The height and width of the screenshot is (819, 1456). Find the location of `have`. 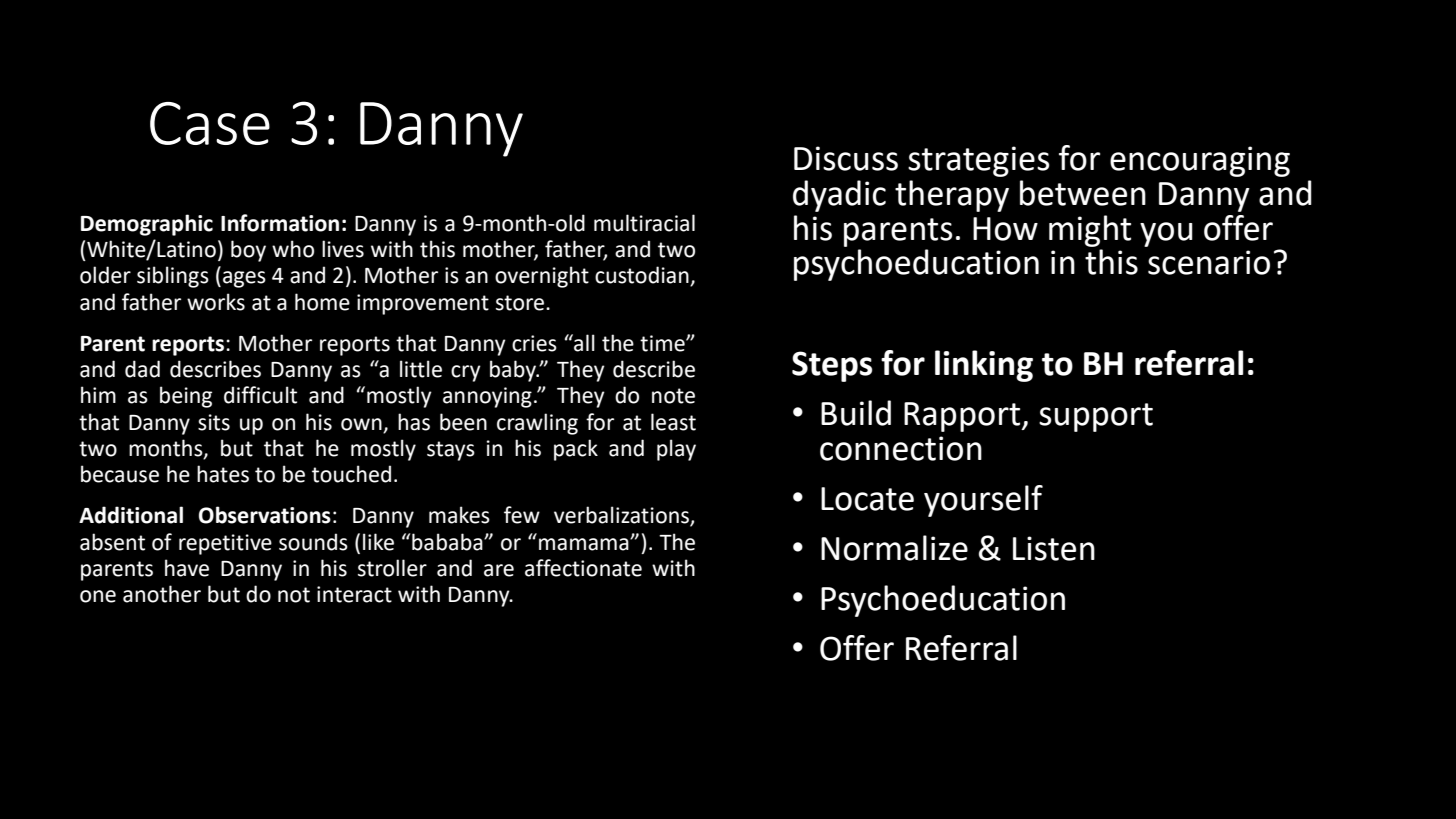

have is located at coordinates (187, 568).
